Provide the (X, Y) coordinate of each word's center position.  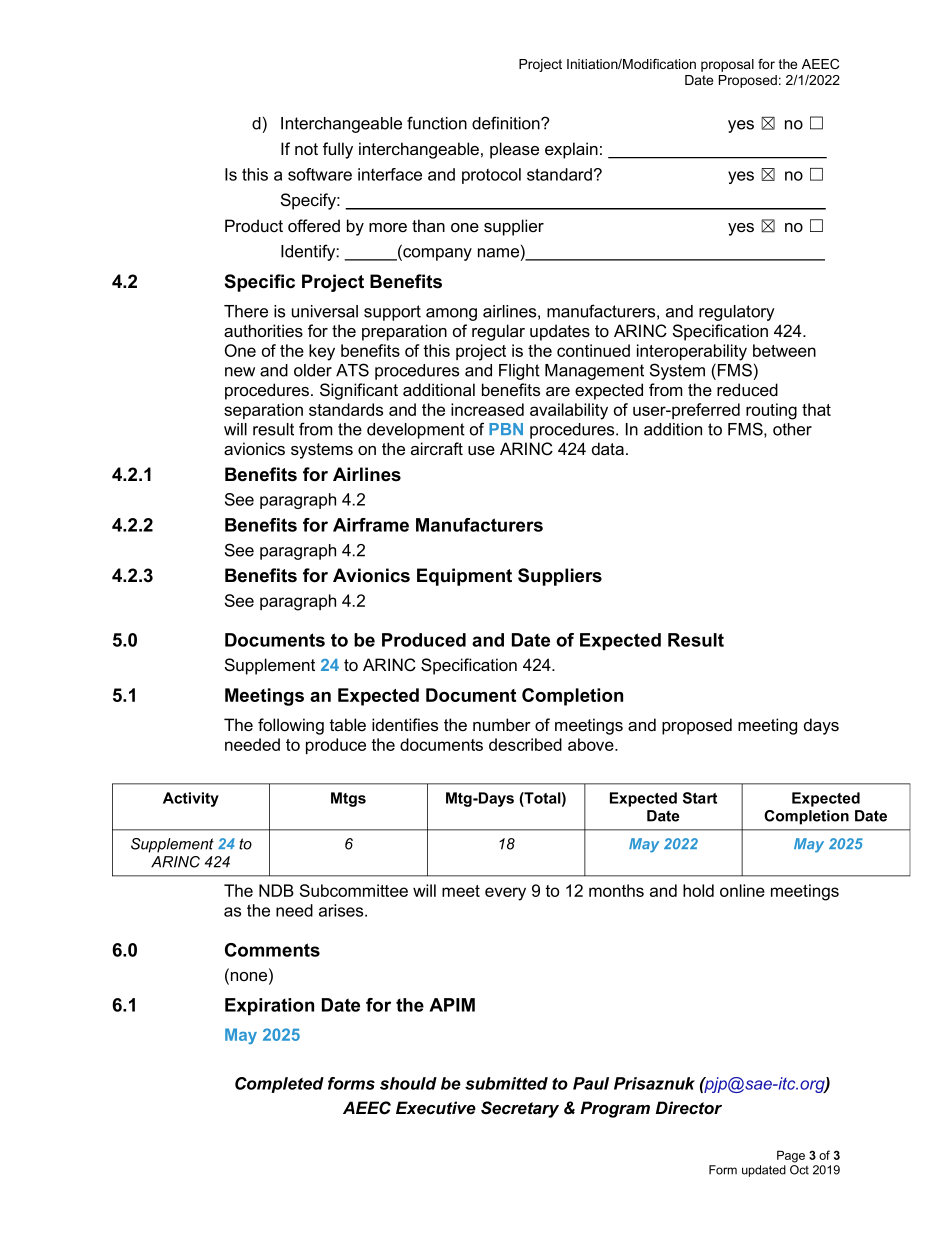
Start (700, 798)
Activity (191, 799)
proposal (727, 65)
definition (507, 123)
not (306, 149)
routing (771, 411)
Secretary (520, 1109)
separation (263, 411)
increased (487, 409)
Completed (279, 1085)
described (525, 744)
